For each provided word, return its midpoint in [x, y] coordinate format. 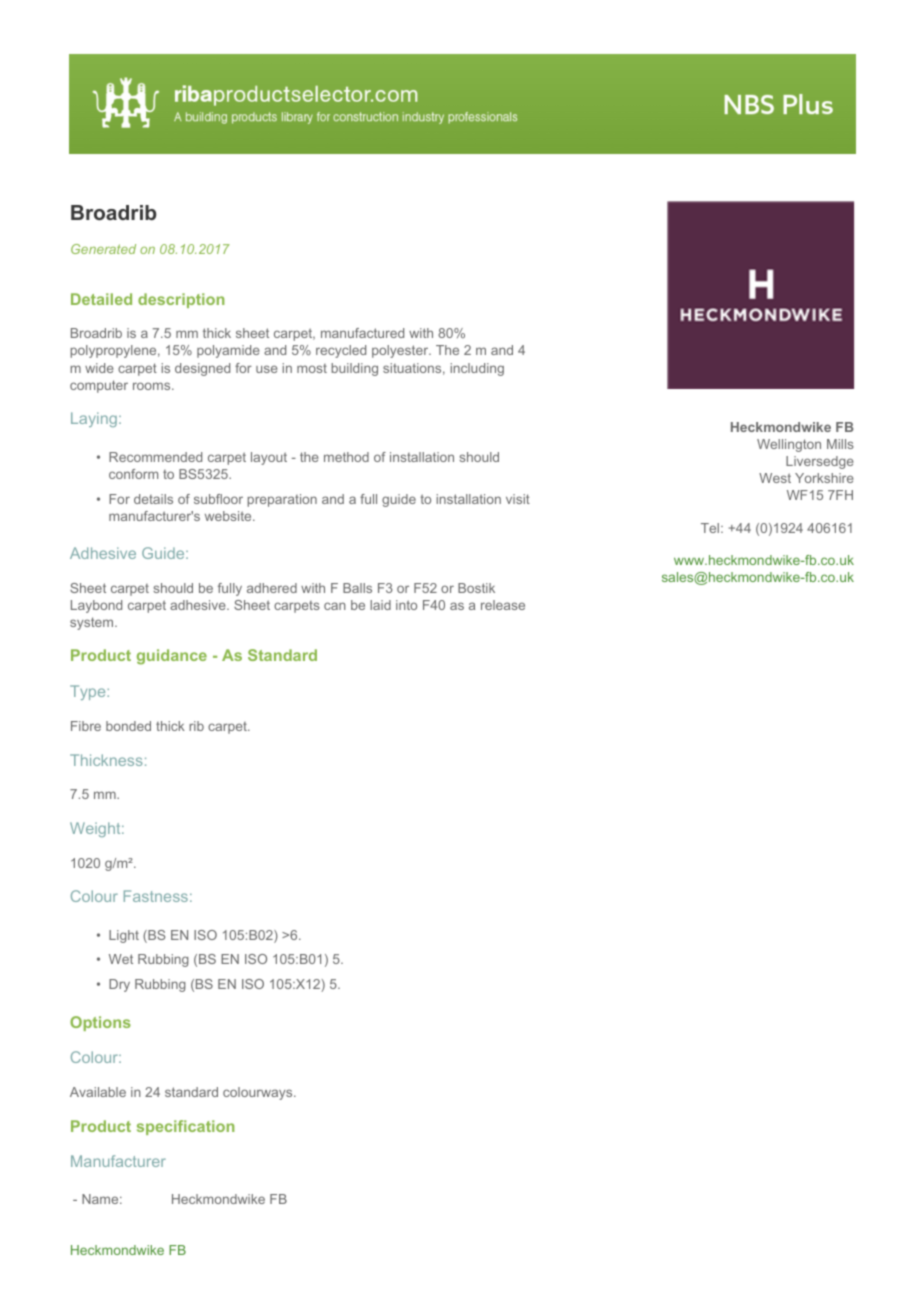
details [153, 499]
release [503, 605]
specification [185, 1127]
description [181, 300]
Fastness [156, 896]
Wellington [789, 445]
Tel [711, 528]
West [775, 478]
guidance [172, 657]
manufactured [362, 333]
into [406, 605]
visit [518, 499]
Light [124, 936]
